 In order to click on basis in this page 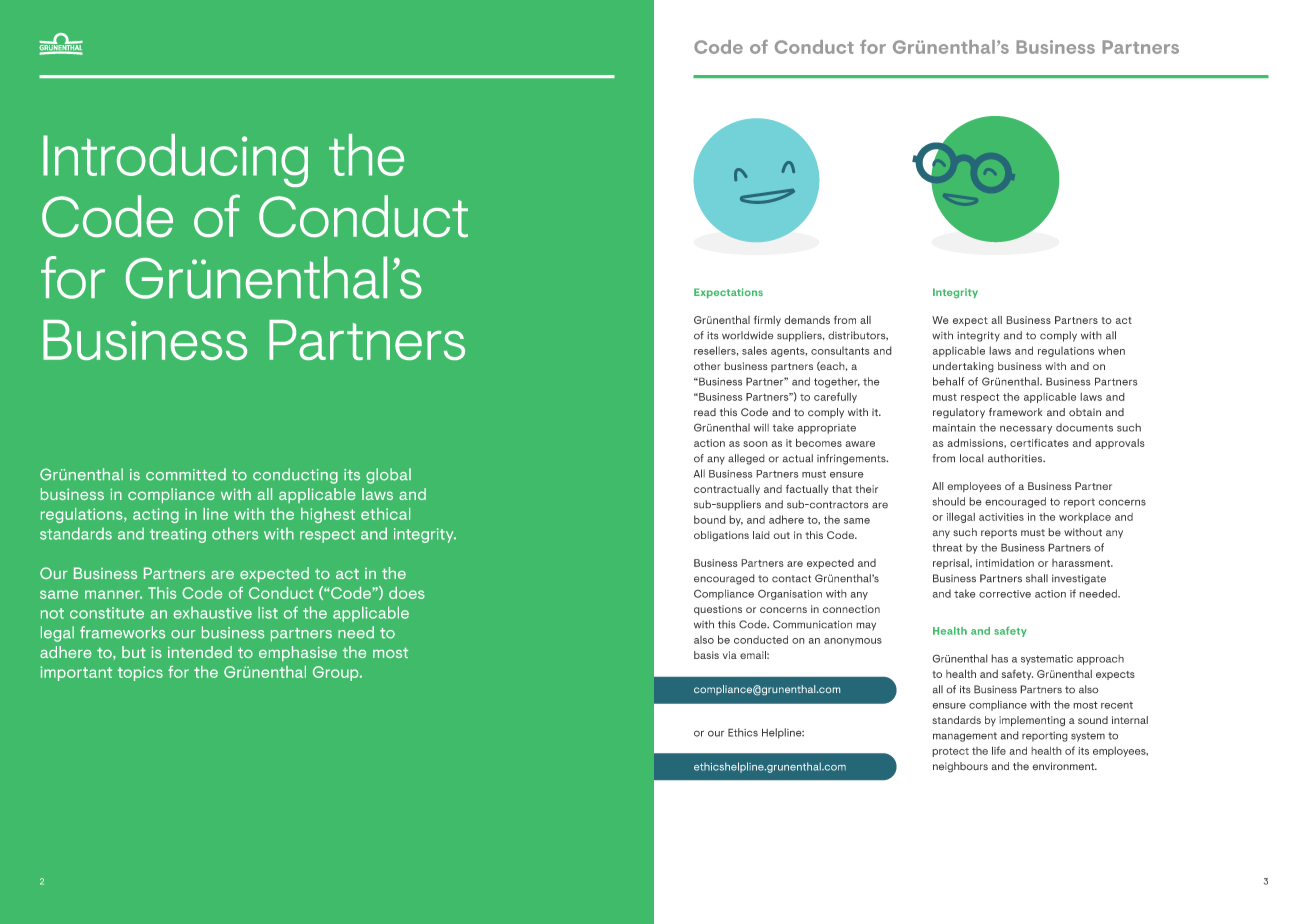, I will do `click(706, 655)`.
